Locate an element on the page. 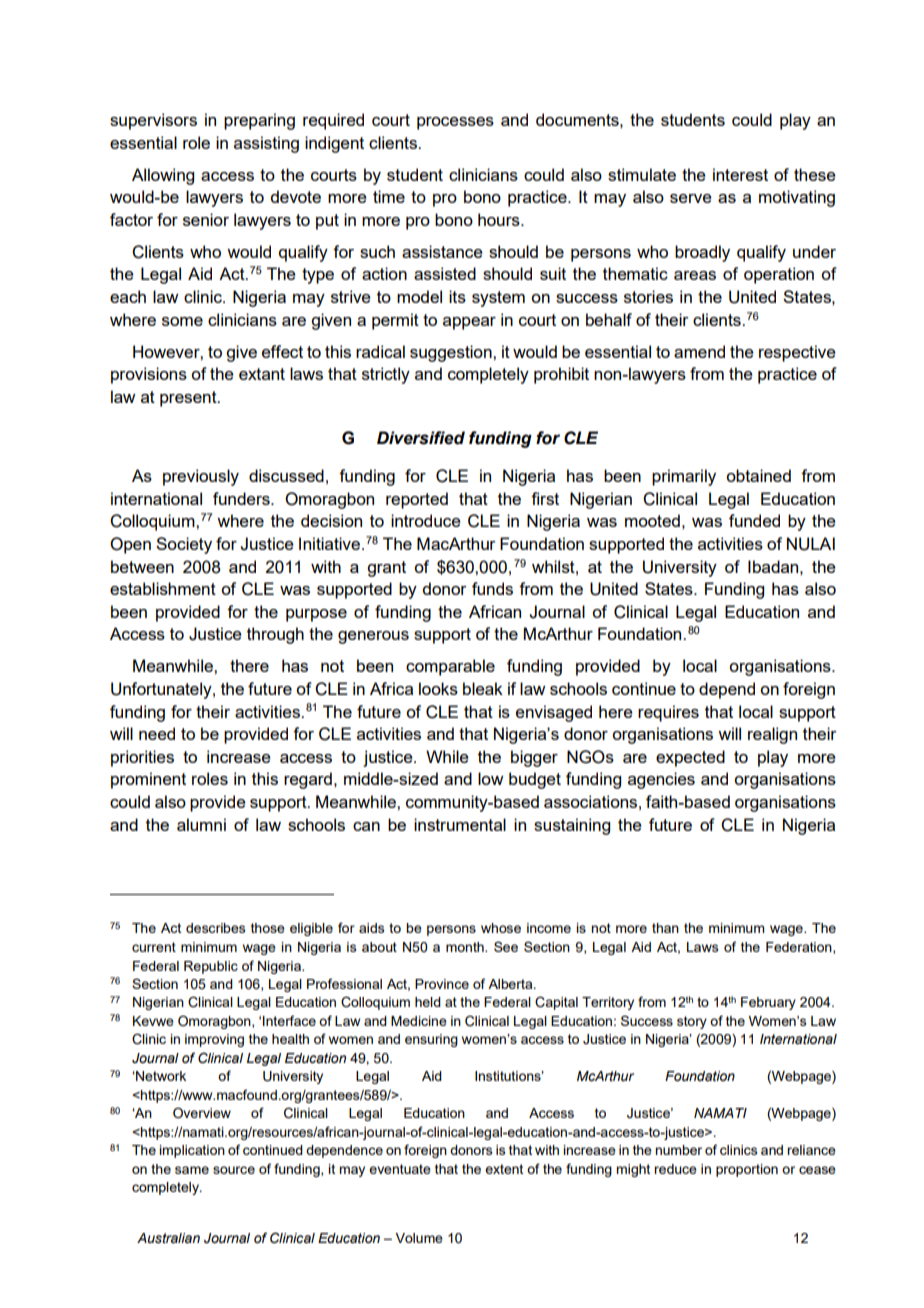  through is located at coordinates (275, 635).
